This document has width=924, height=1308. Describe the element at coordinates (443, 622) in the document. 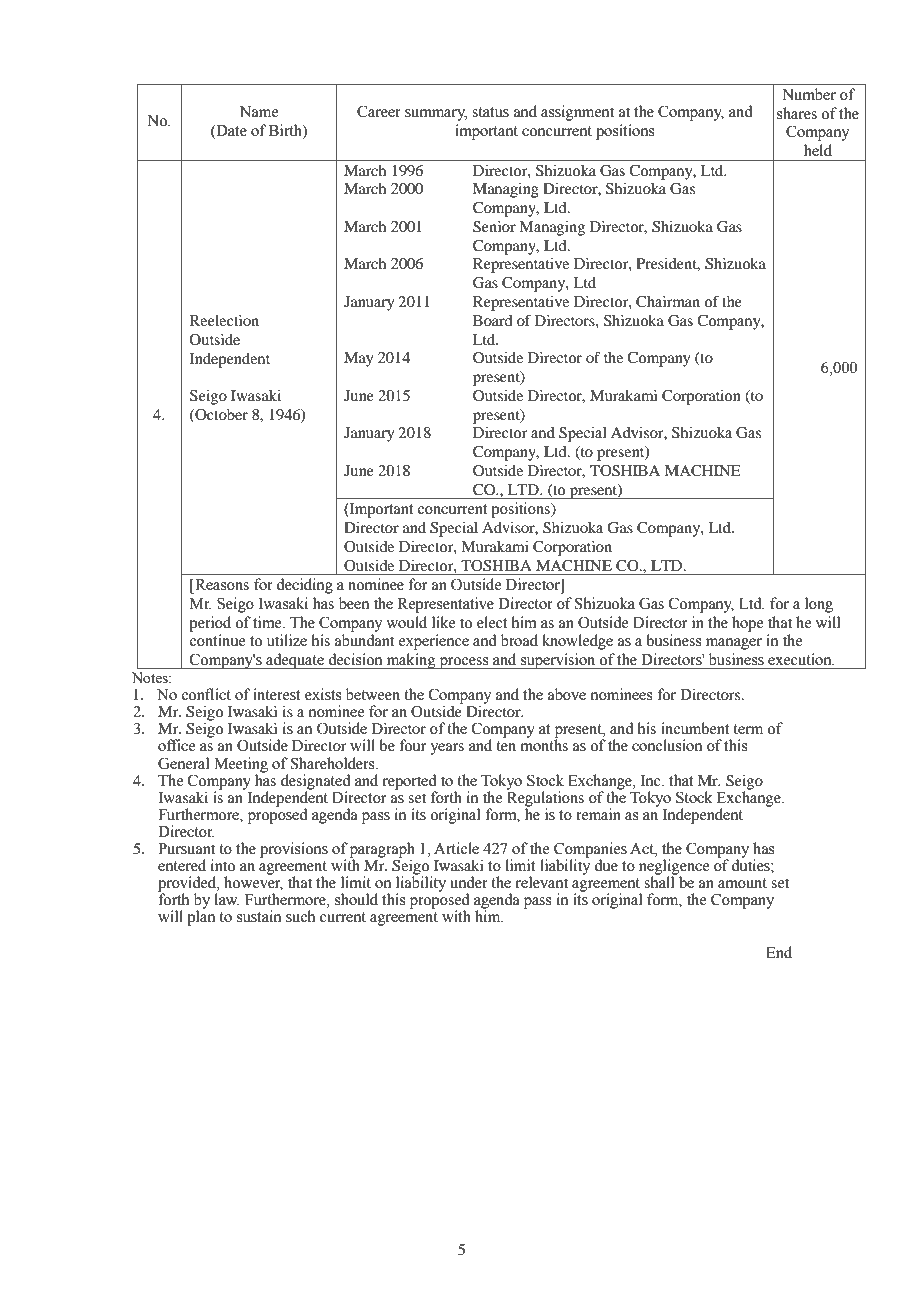

I see `like` at that location.
